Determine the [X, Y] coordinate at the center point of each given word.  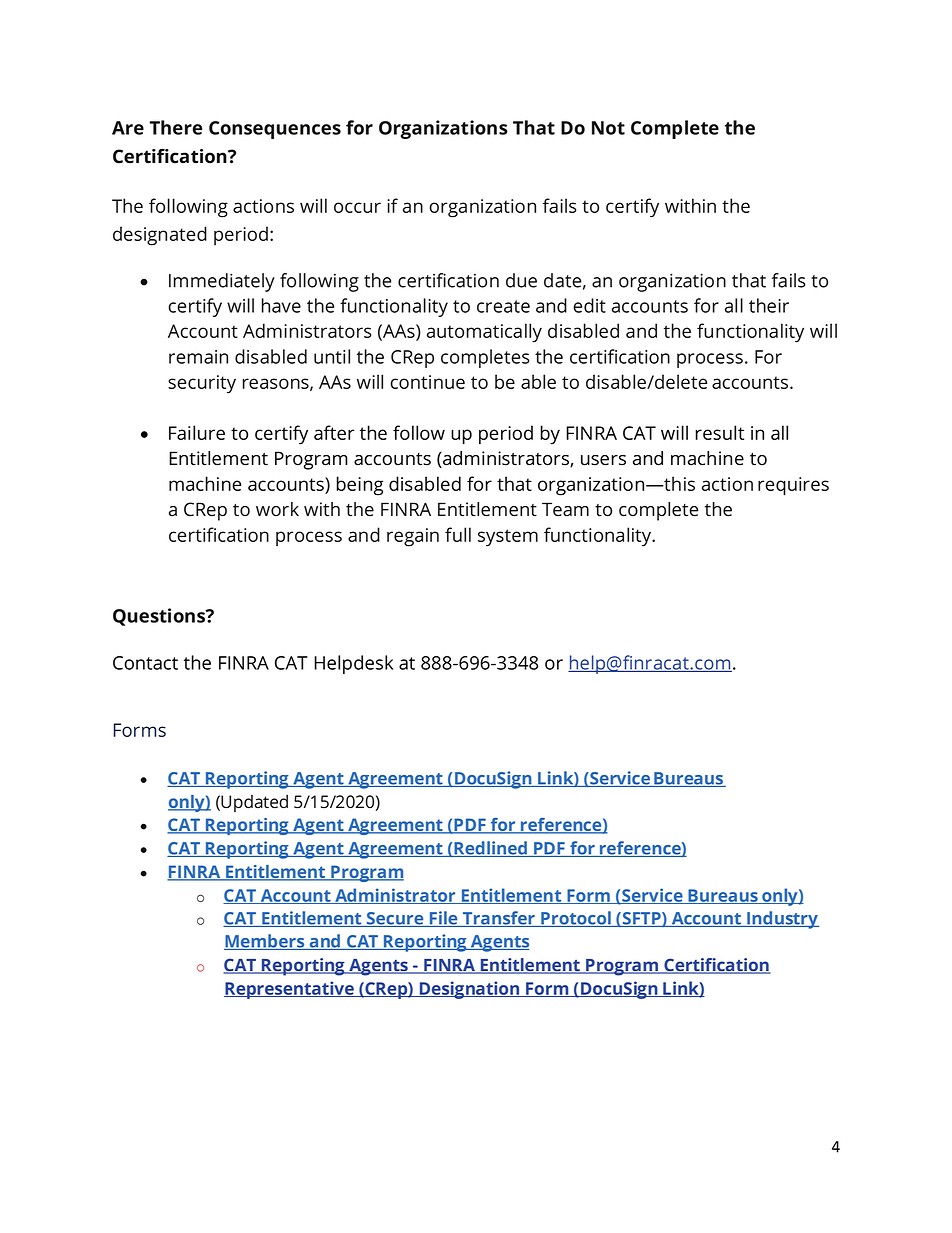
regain [413, 537]
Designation [469, 990]
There [176, 127]
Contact [145, 663]
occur [357, 207]
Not [608, 128]
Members [265, 942]
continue [427, 382]
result [719, 432]
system [508, 538]
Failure [197, 432]
